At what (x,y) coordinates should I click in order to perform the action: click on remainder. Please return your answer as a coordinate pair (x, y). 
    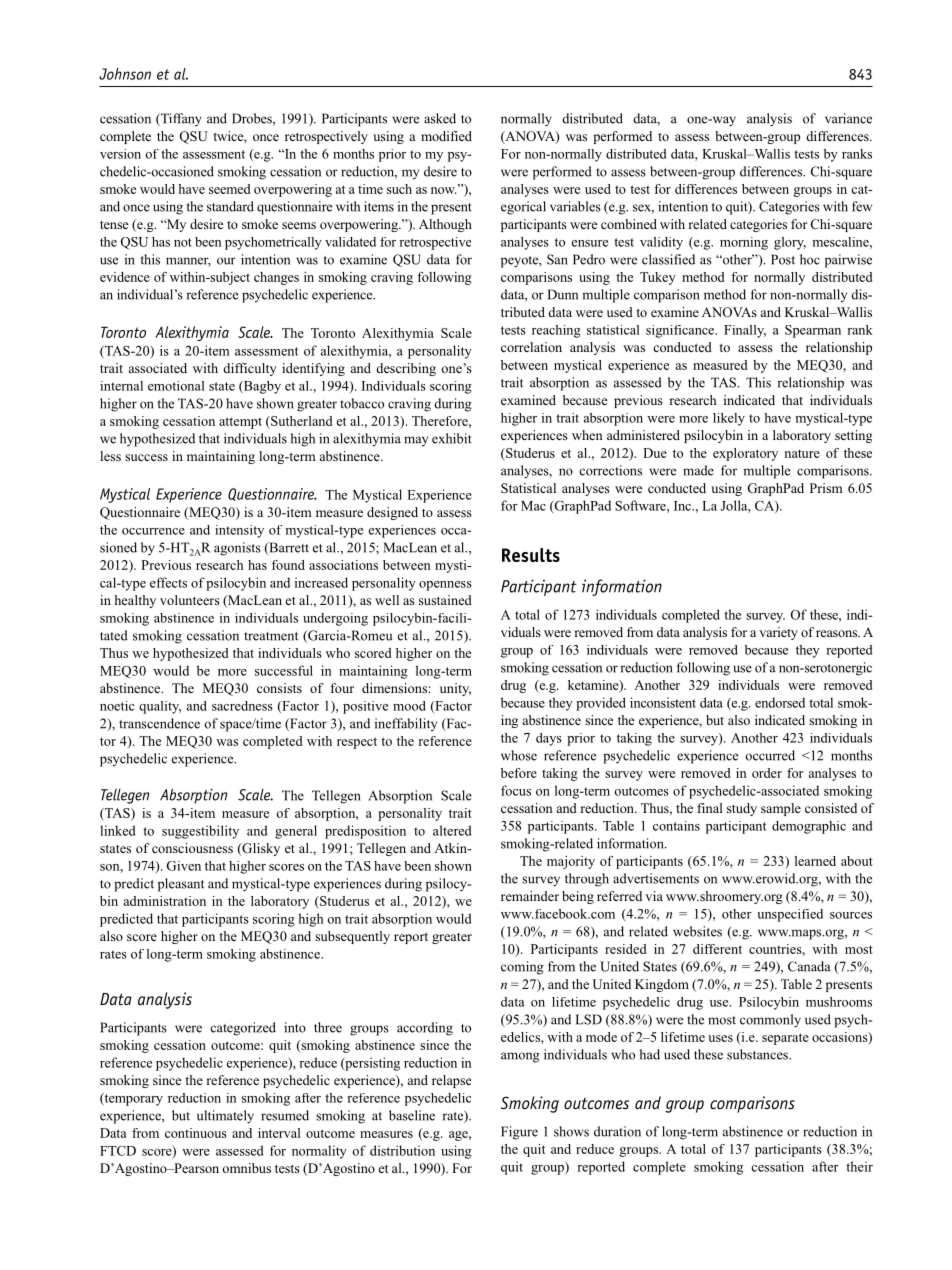
    Looking at the image, I should click on (530, 896).
